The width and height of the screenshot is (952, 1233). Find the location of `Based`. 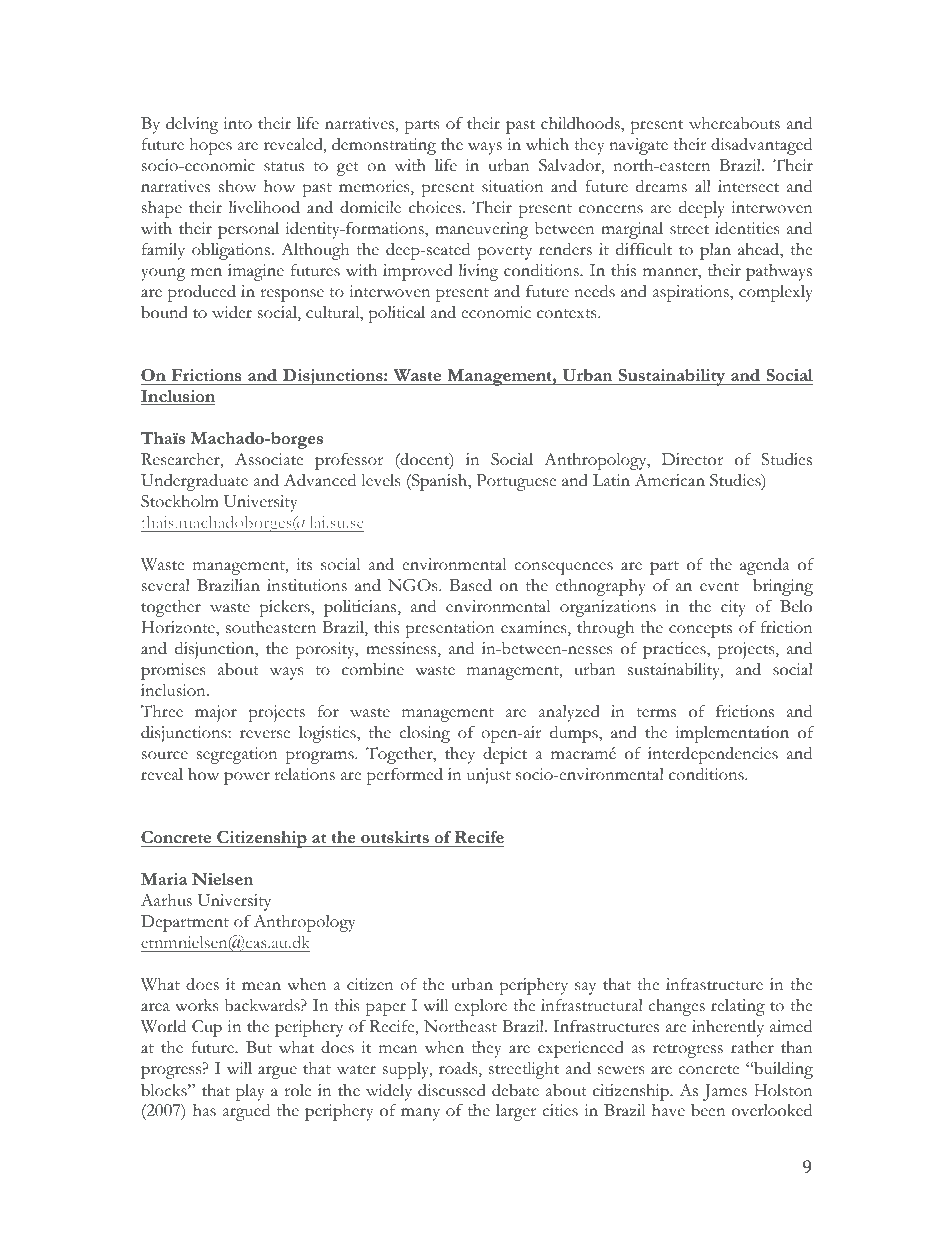

Based is located at coordinates (471, 585).
